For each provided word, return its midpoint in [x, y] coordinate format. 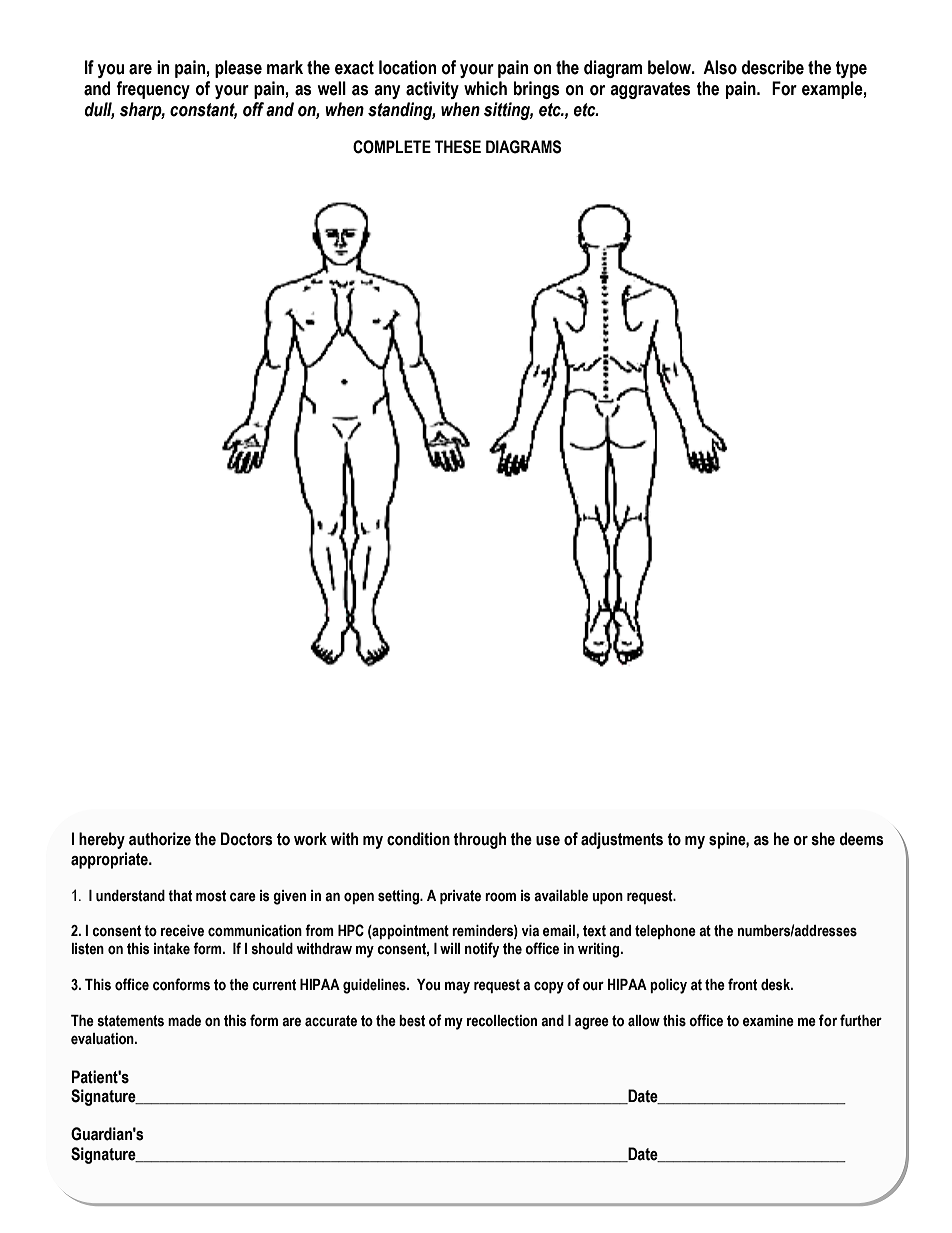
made [184, 1021]
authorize [160, 839]
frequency [153, 90]
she [823, 839]
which [485, 88]
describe [773, 67]
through [479, 840]
